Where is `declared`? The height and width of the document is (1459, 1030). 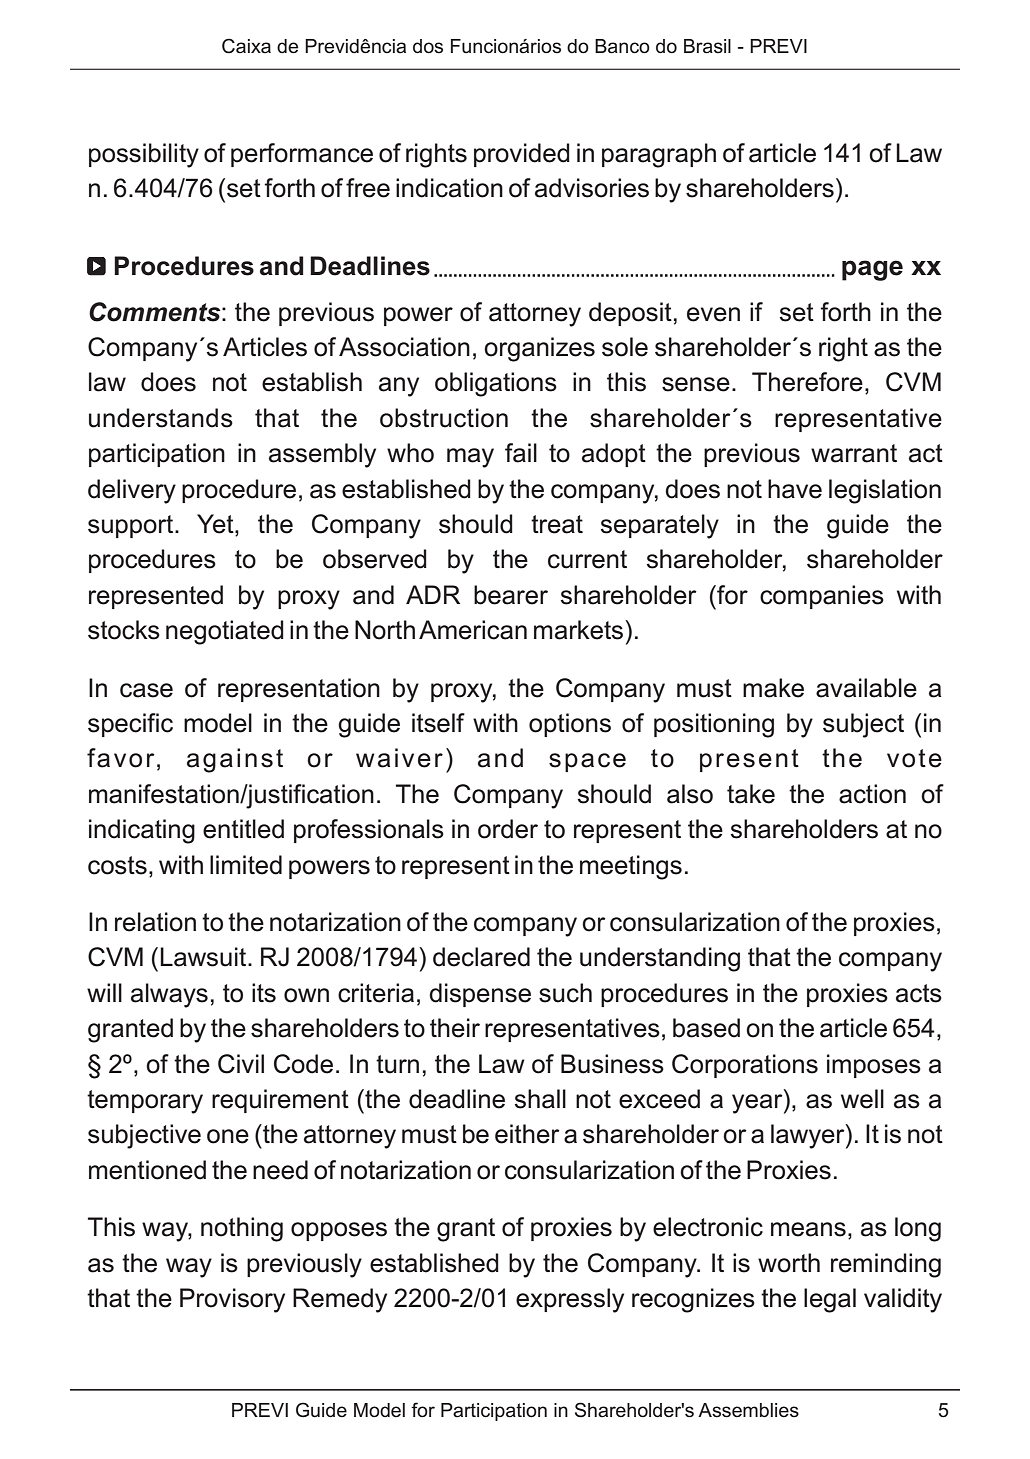 declared is located at coordinates (481, 957).
